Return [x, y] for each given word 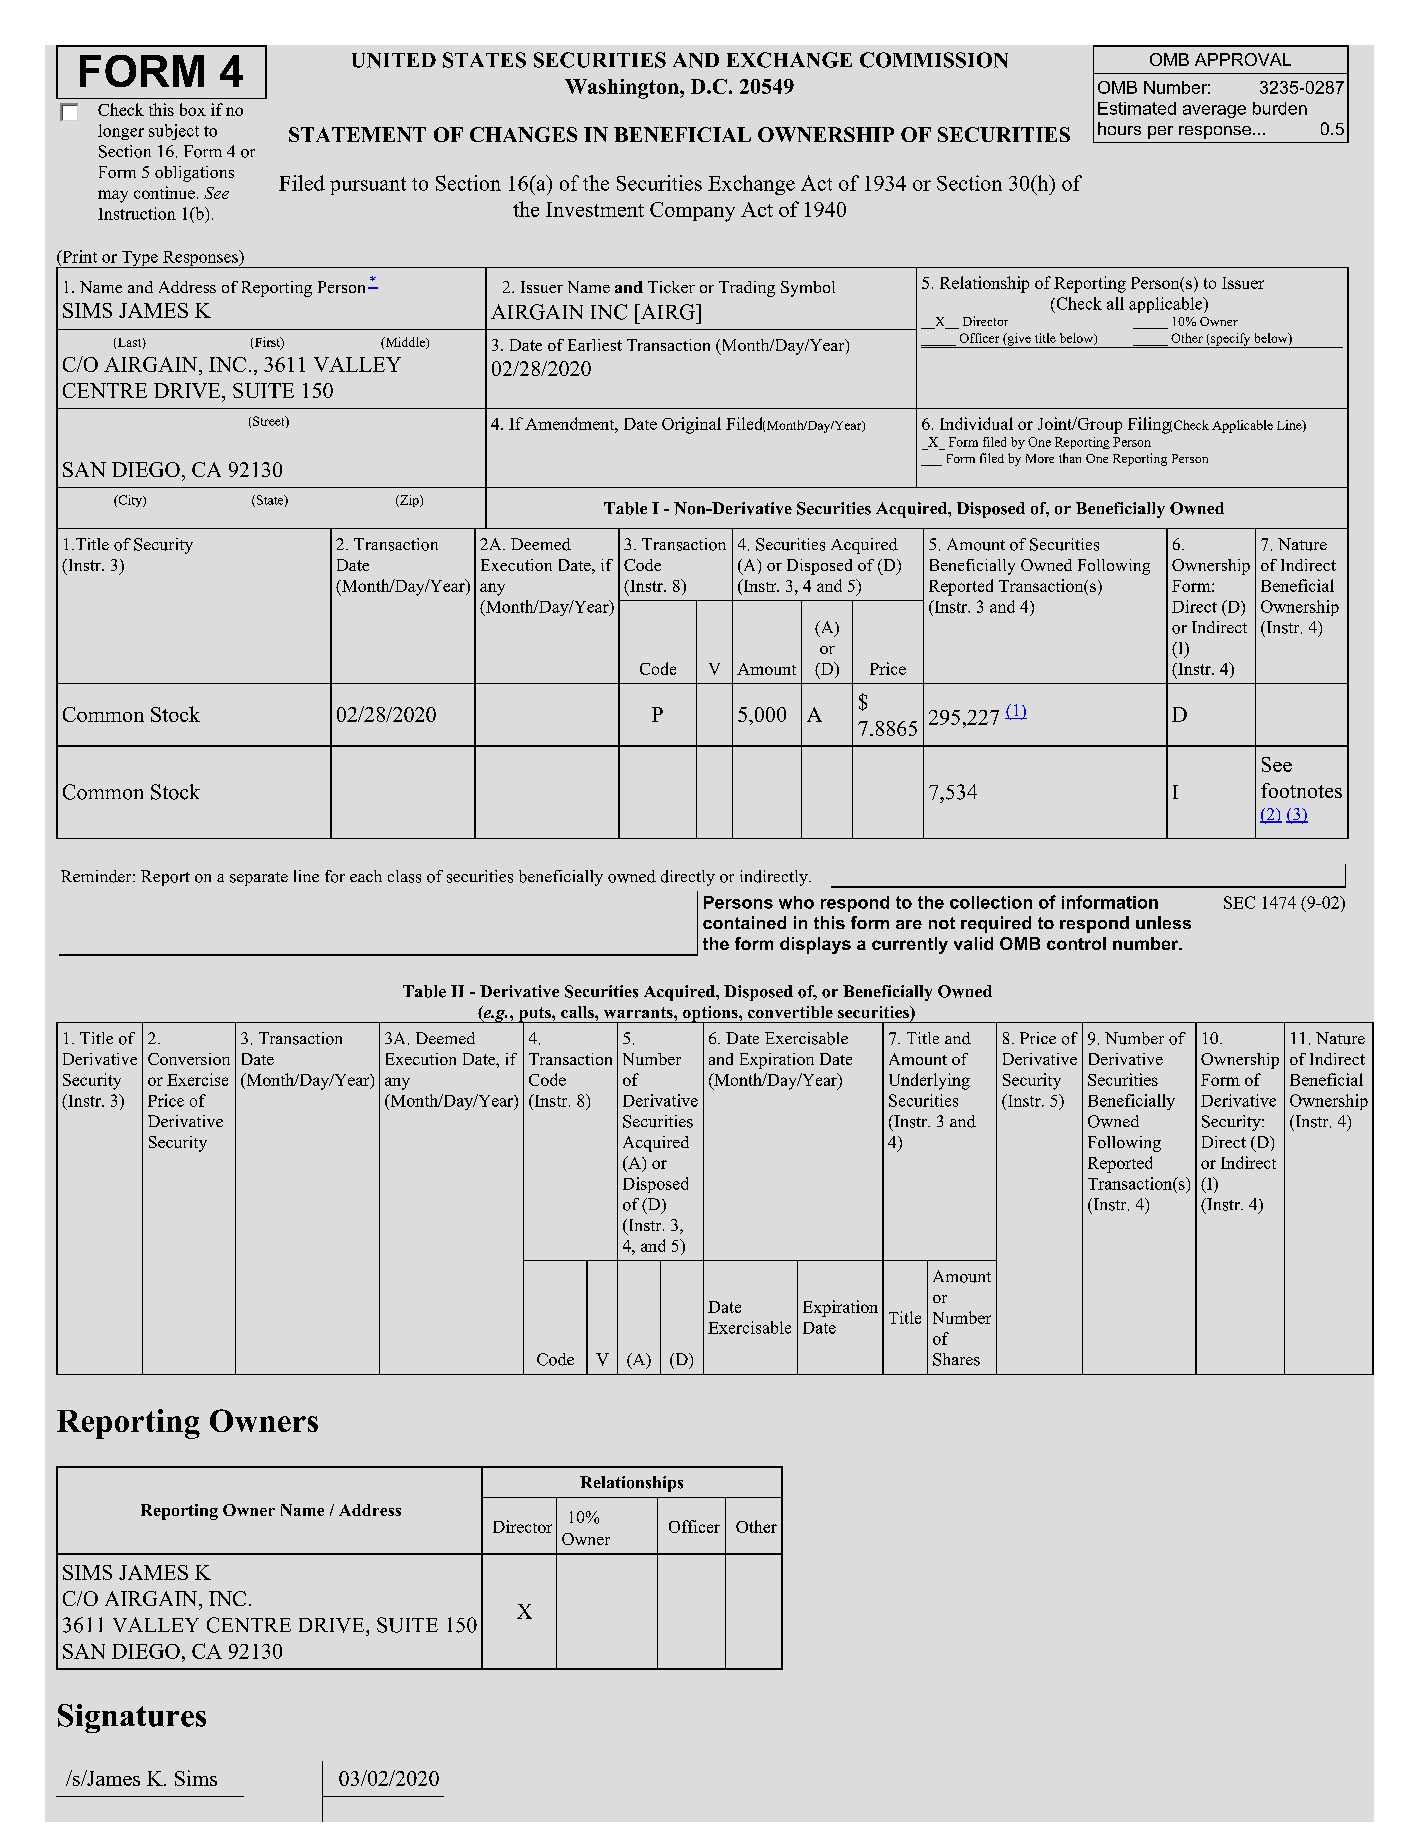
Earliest [595, 345]
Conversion [189, 1059]
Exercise [197, 1079]
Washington [623, 89]
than [1070, 458]
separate [259, 879]
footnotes [1301, 790]
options [710, 1015]
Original [691, 425]
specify [1231, 340]
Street [270, 422]
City [130, 501]
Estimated [1137, 108]
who [796, 902]
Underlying [929, 1081]
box [193, 109]
